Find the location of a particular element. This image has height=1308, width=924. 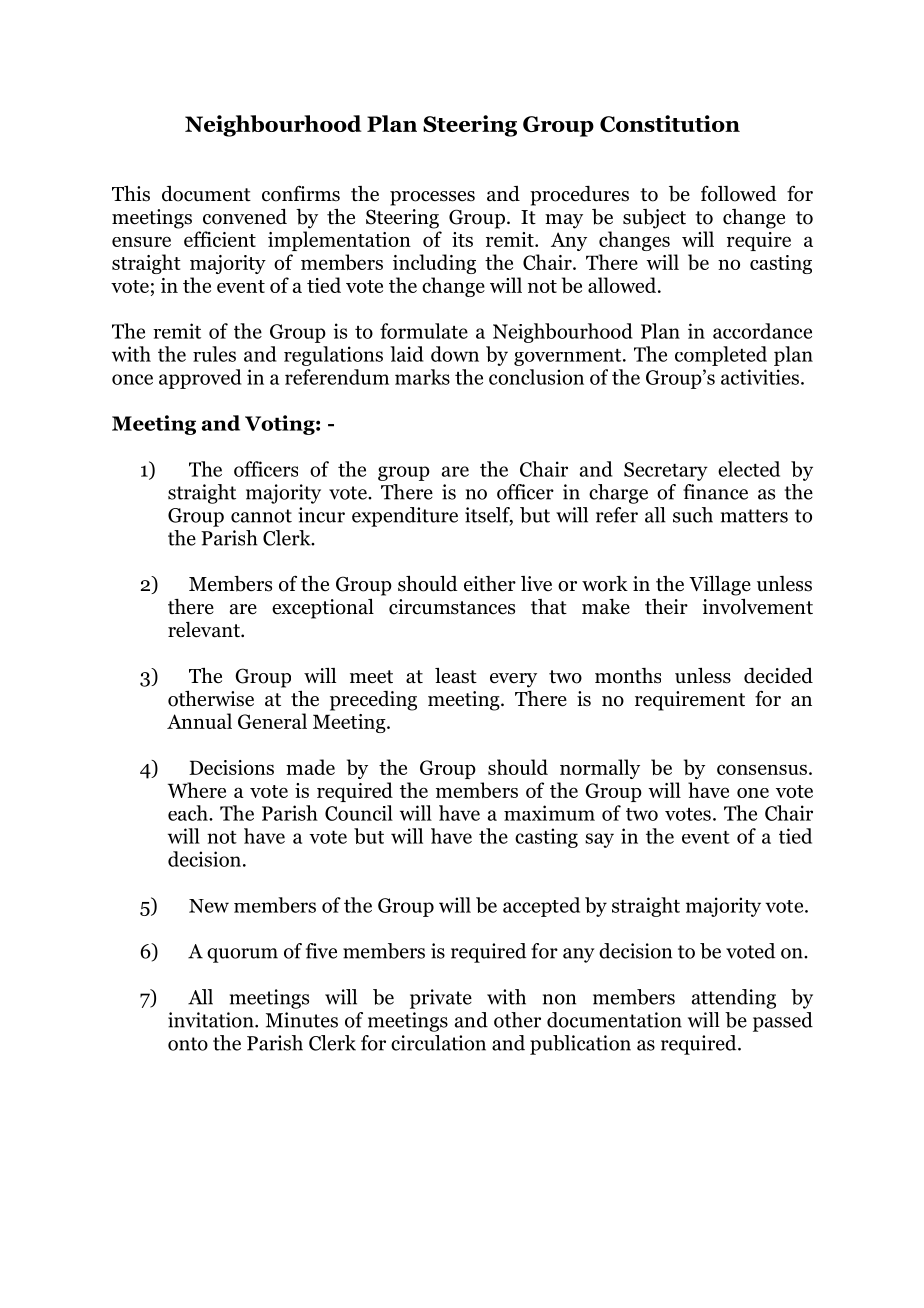

maximum is located at coordinates (549, 813).
